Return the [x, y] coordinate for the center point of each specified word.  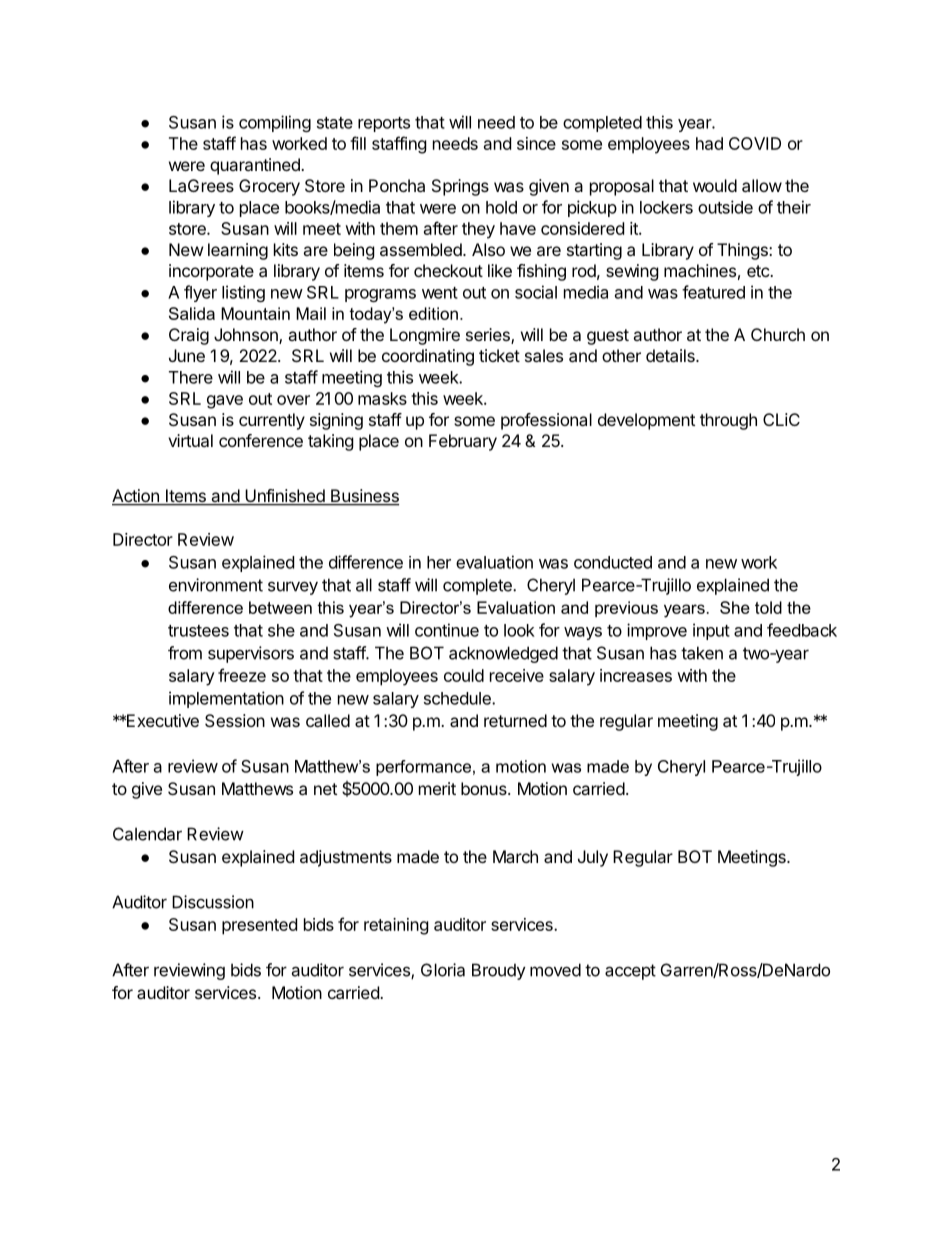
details [671, 355]
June [187, 355]
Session [235, 720]
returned [515, 720]
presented [259, 926]
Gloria [443, 970]
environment [216, 585]
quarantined [256, 166]
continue [447, 630]
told [768, 607]
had [709, 143]
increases [636, 675]
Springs [460, 187]
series [489, 336]
